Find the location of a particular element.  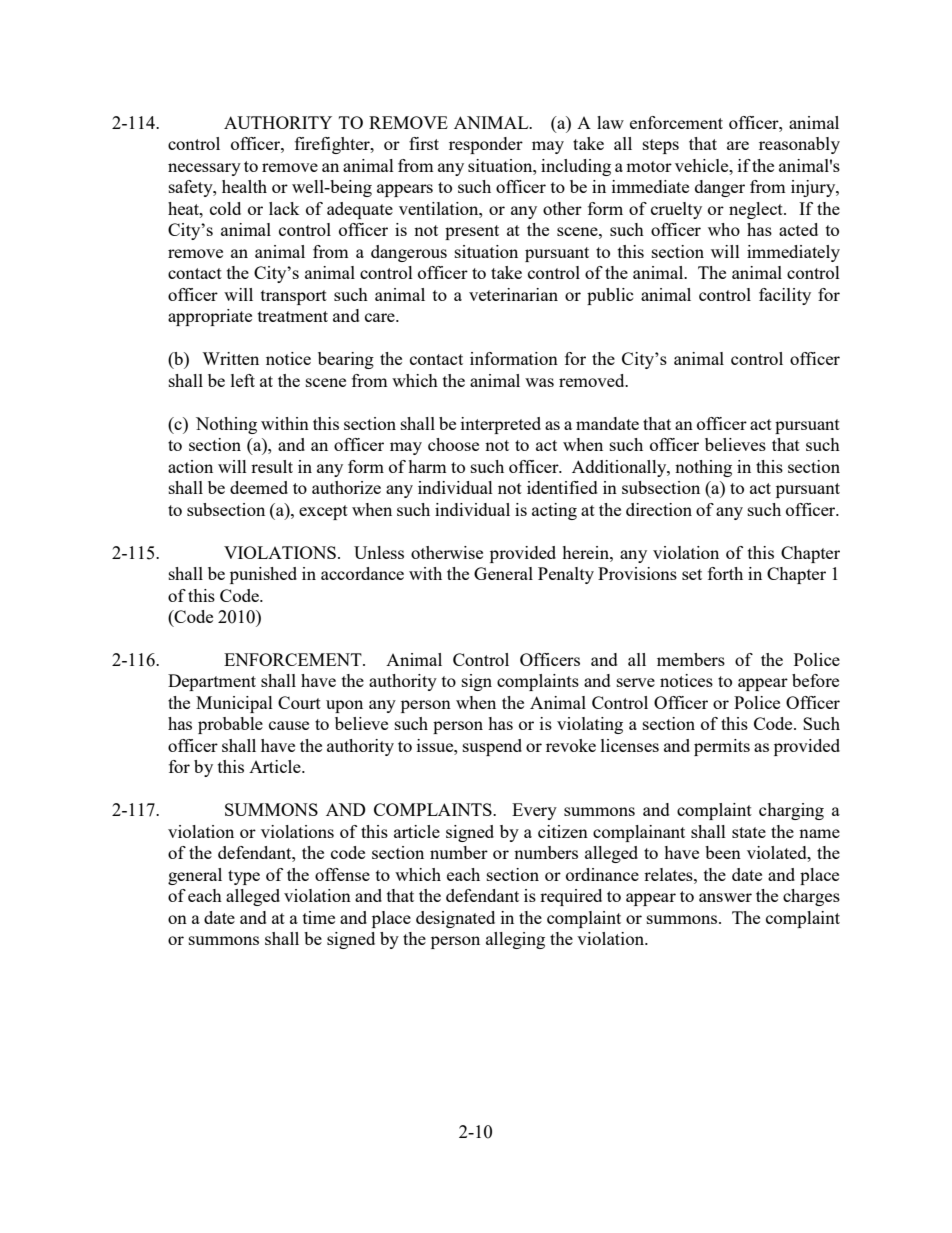

time is located at coordinates (319, 917).
